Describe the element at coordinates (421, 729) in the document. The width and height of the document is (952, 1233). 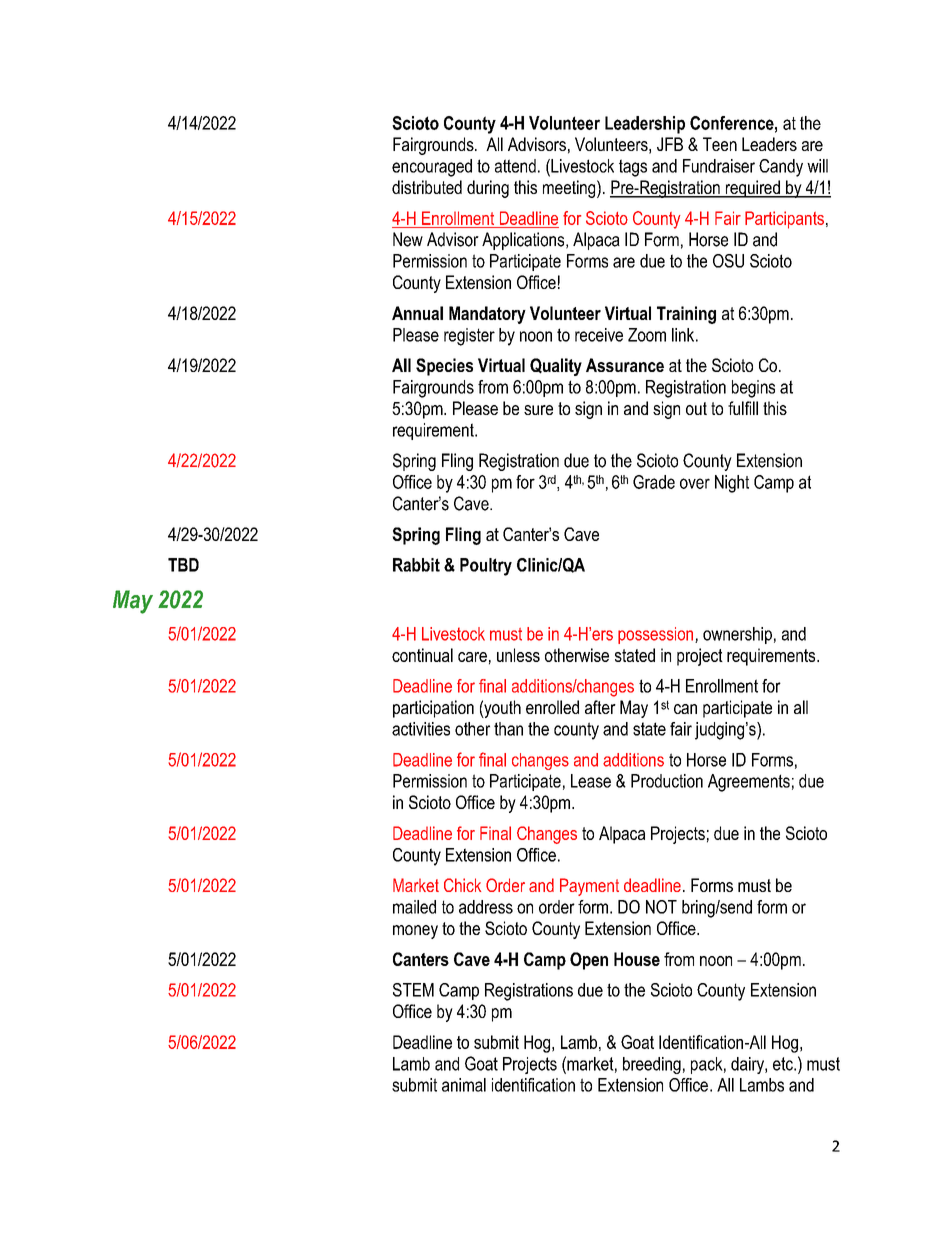
I see `activities` at that location.
